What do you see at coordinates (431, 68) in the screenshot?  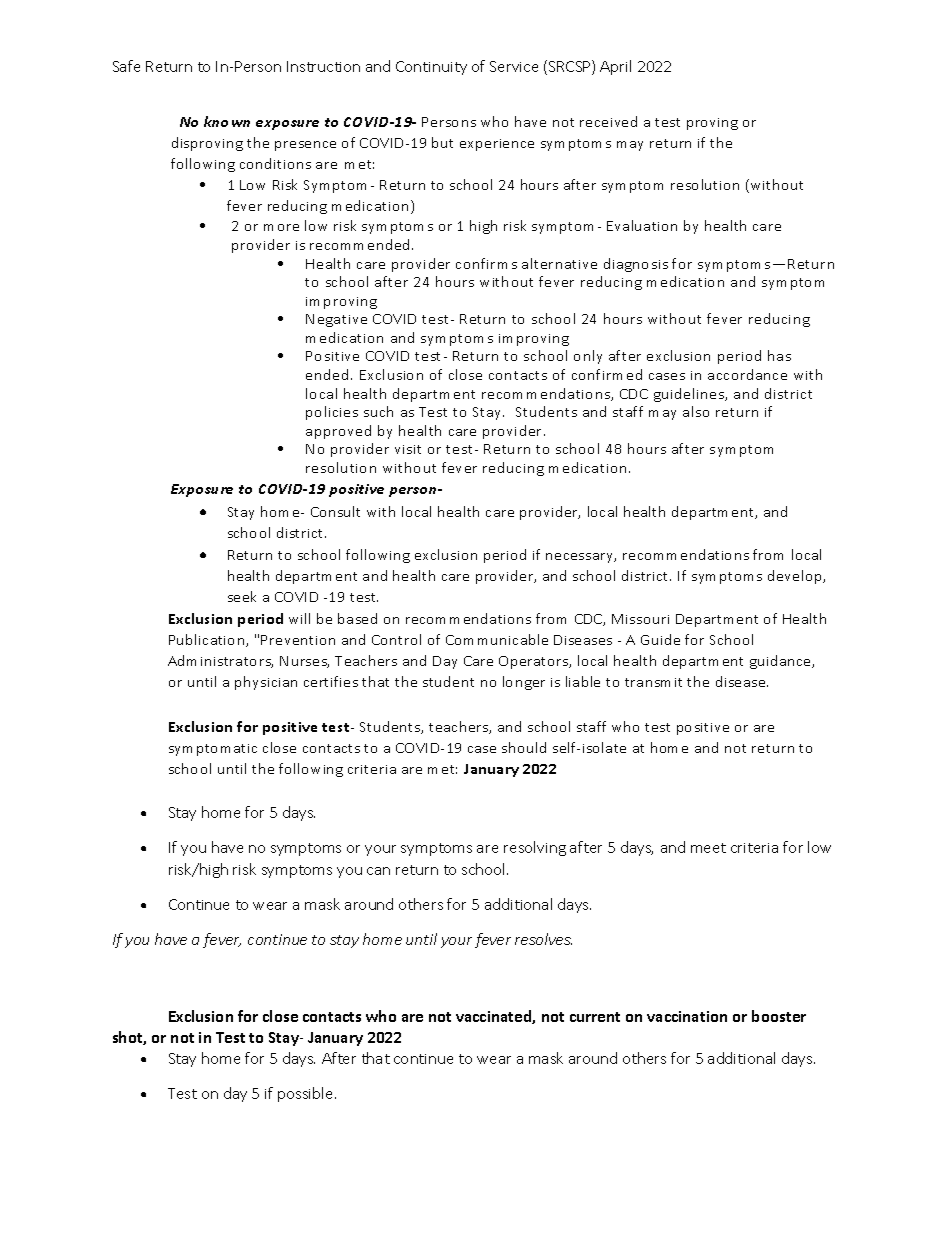 I see `Continuity` at bounding box center [431, 68].
